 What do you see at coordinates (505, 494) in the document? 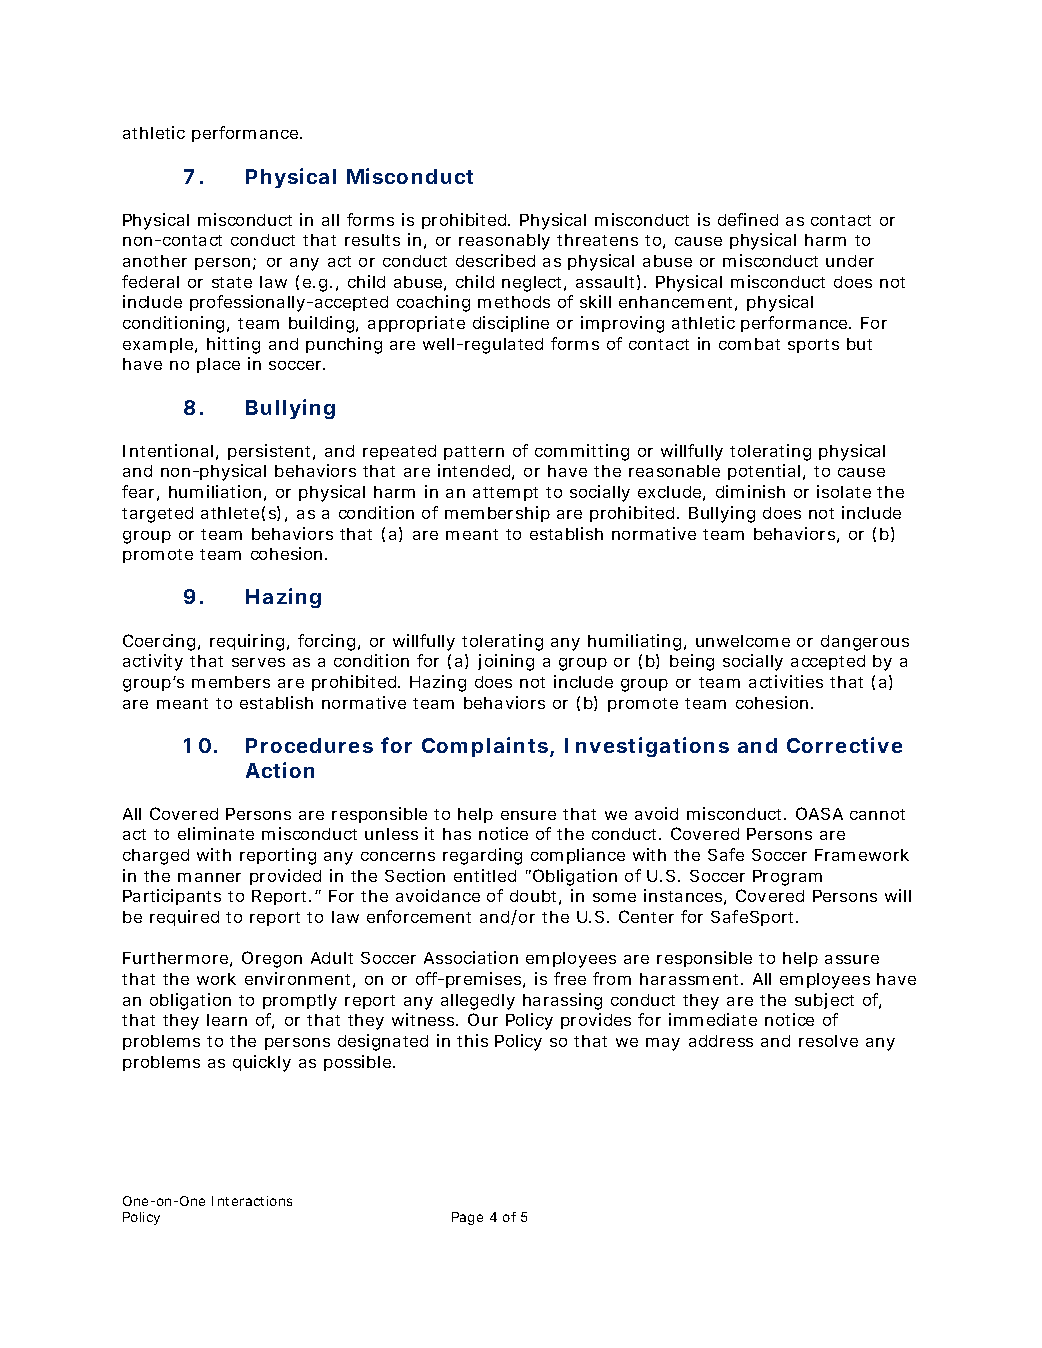
I see `attempt` at bounding box center [505, 494].
